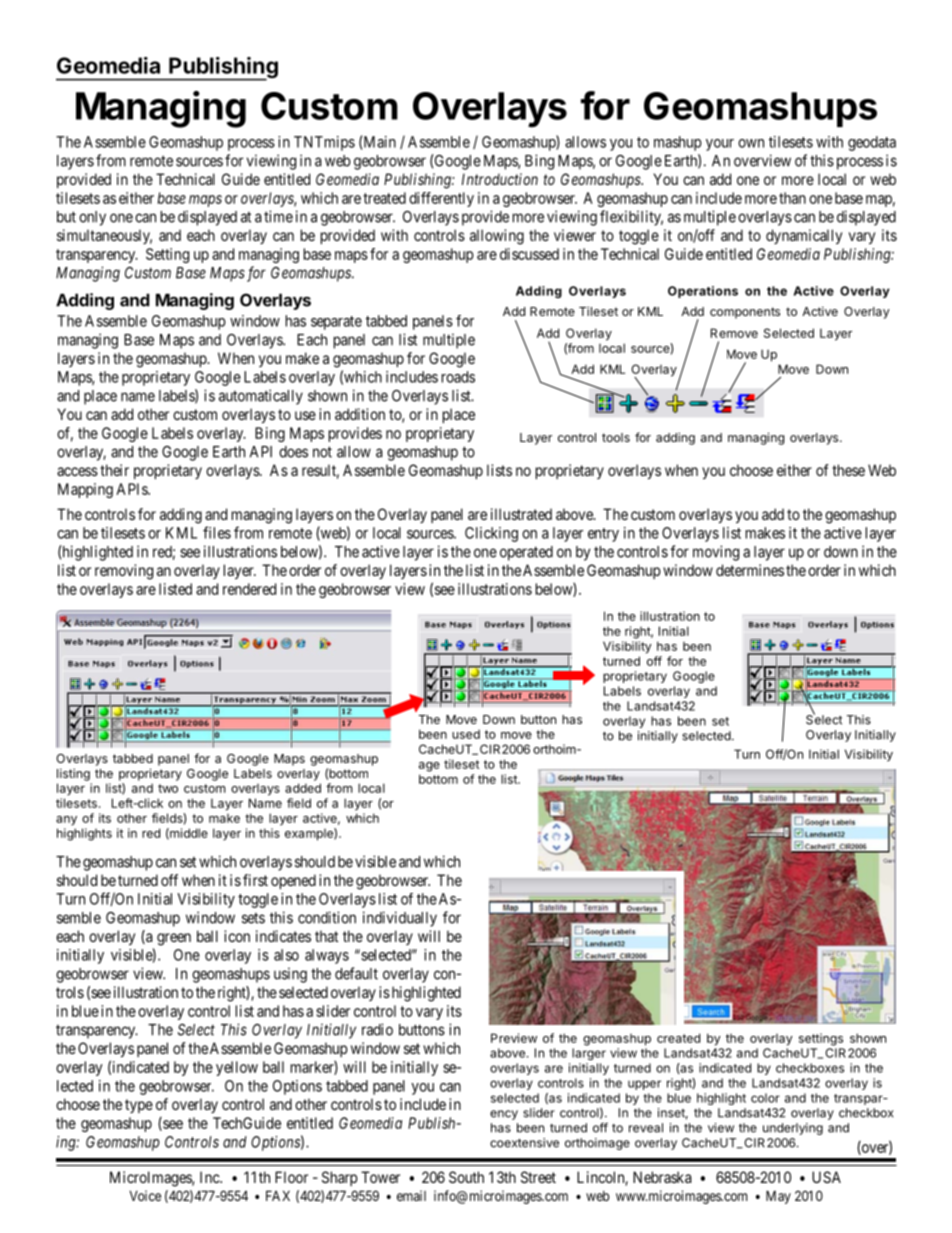 The height and width of the image is (1233, 952). What do you see at coordinates (500, 179) in the image?
I see `Introduction` at bounding box center [500, 179].
